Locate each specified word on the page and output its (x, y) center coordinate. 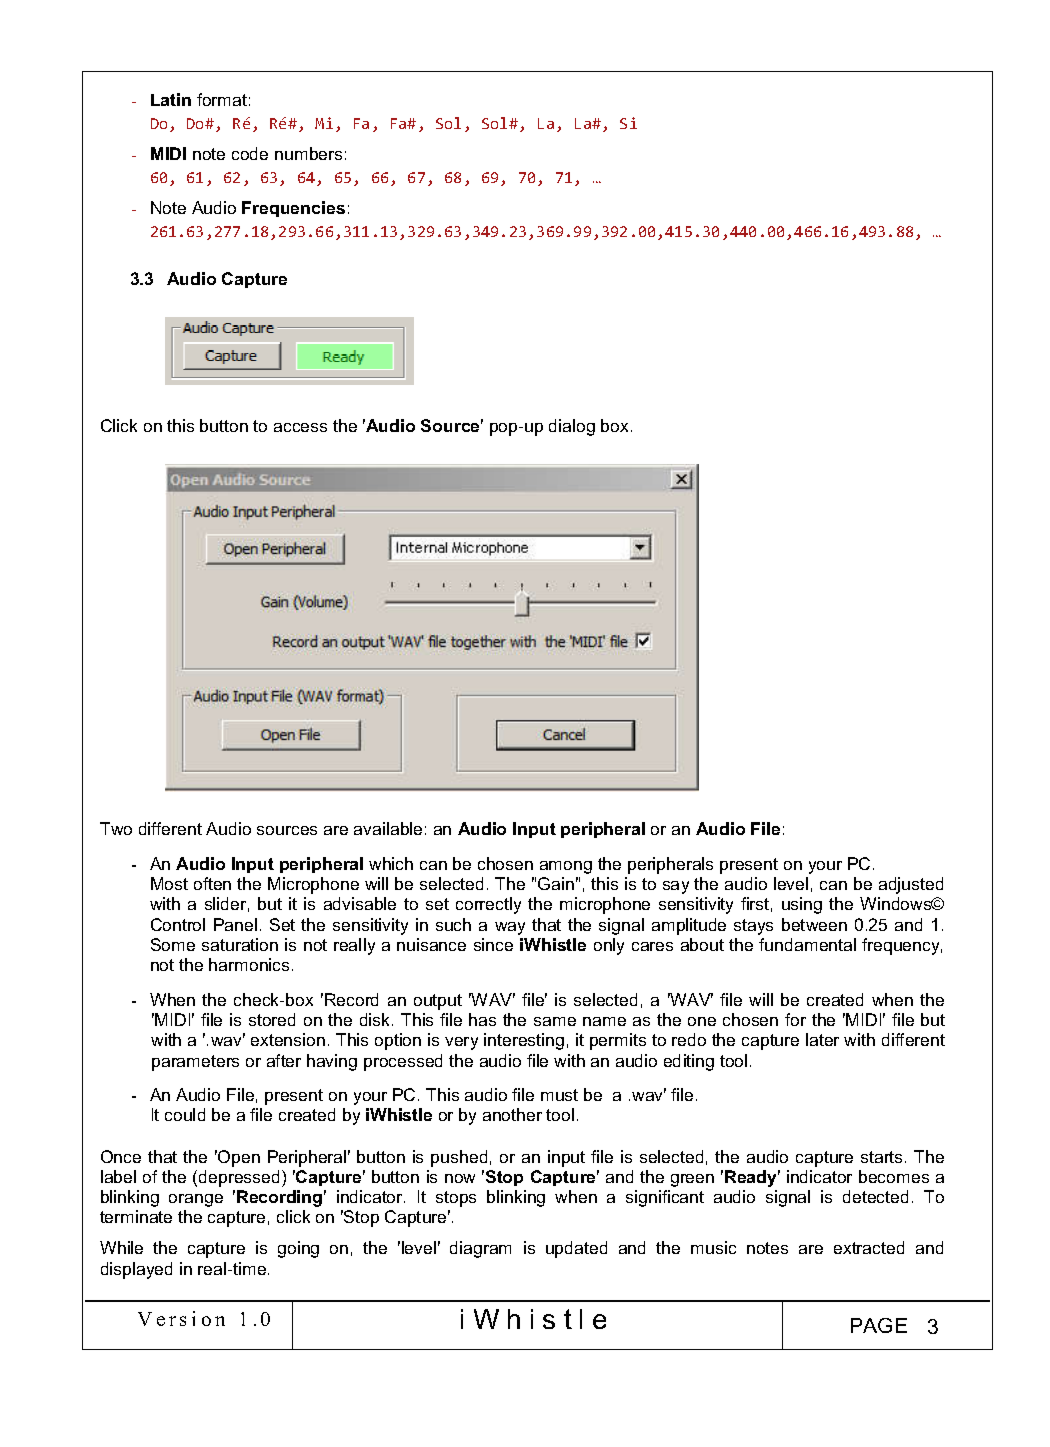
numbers (308, 153)
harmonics (249, 964)
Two (116, 828)
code (250, 153)
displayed (136, 1270)
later (822, 1039)
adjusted (911, 885)
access (300, 427)
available (388, 828)
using (802, 905)
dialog (572, 427)
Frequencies (293, 209)
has (482, 1019)
